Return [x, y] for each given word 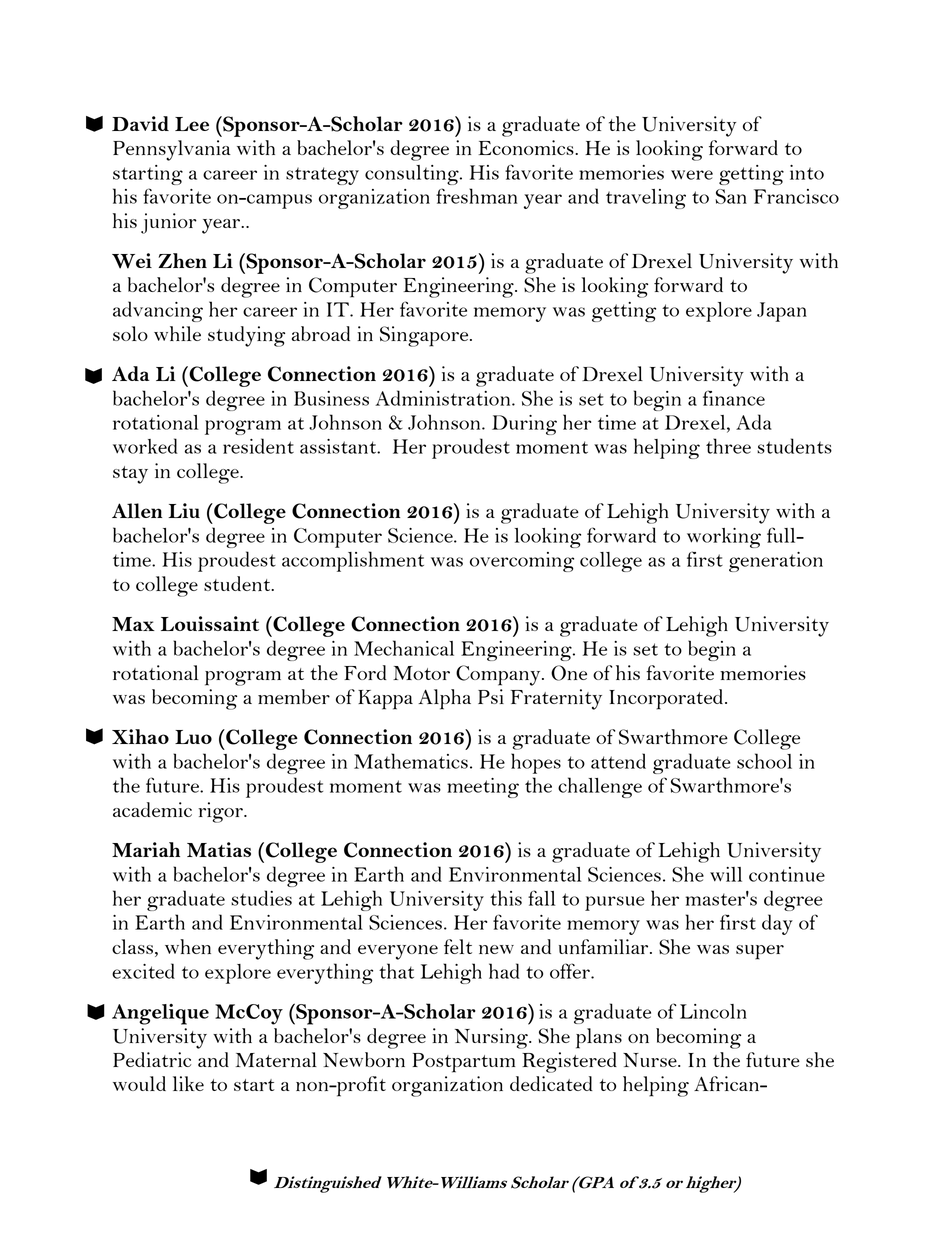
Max [133, 624]
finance [734, 398]
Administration [444, 398]
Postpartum [463, 1063]
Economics [527, 147]
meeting [483, 788]
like [188, 1083]
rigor [222, 812]
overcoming [522, 562]
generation [776, 562]
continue [787, 874]
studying [246, 336]
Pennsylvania [172, 150]
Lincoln [713, 1011]
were [692, 175]
